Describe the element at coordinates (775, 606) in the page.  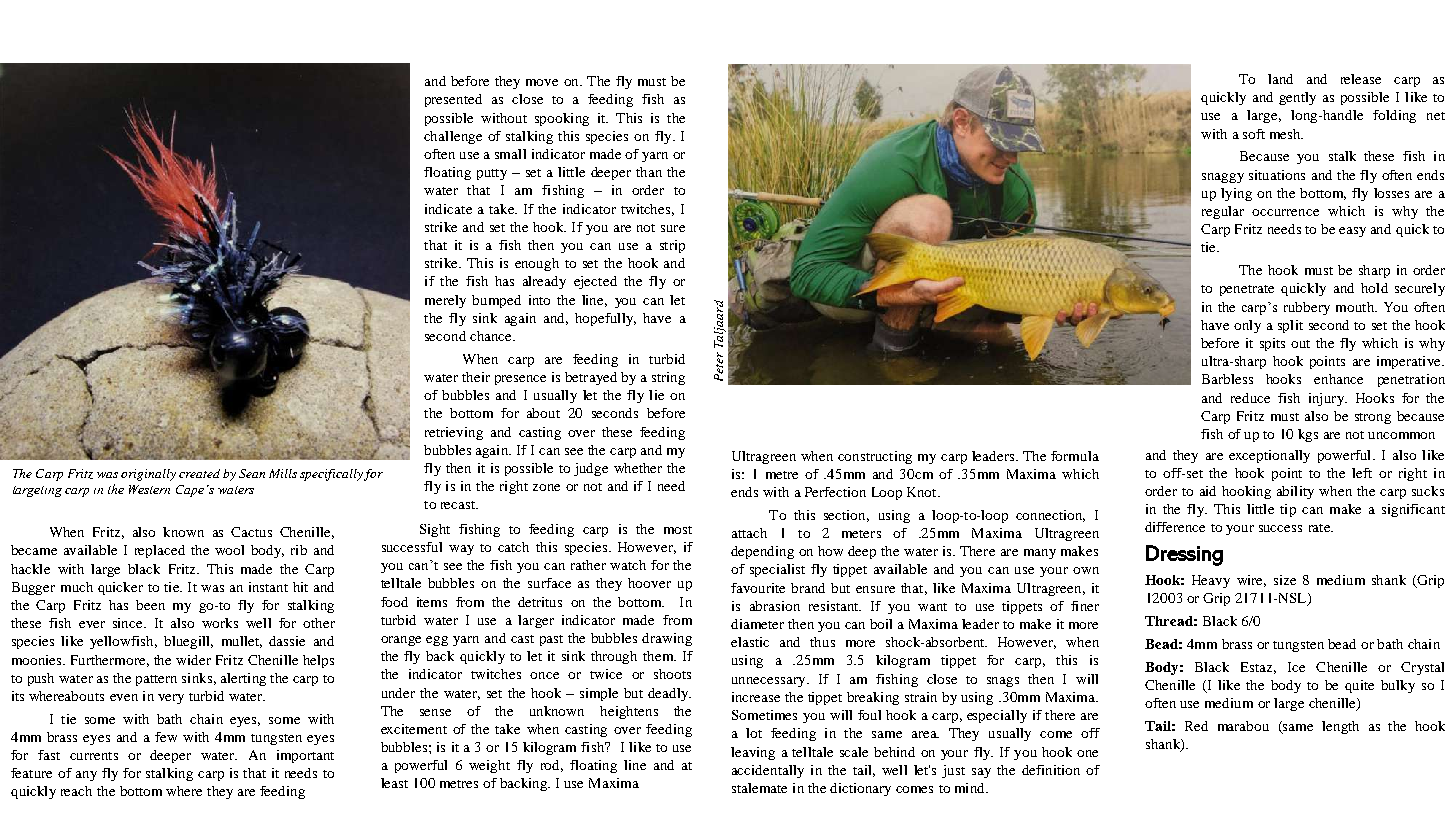
I see `abrasion` at that location.
